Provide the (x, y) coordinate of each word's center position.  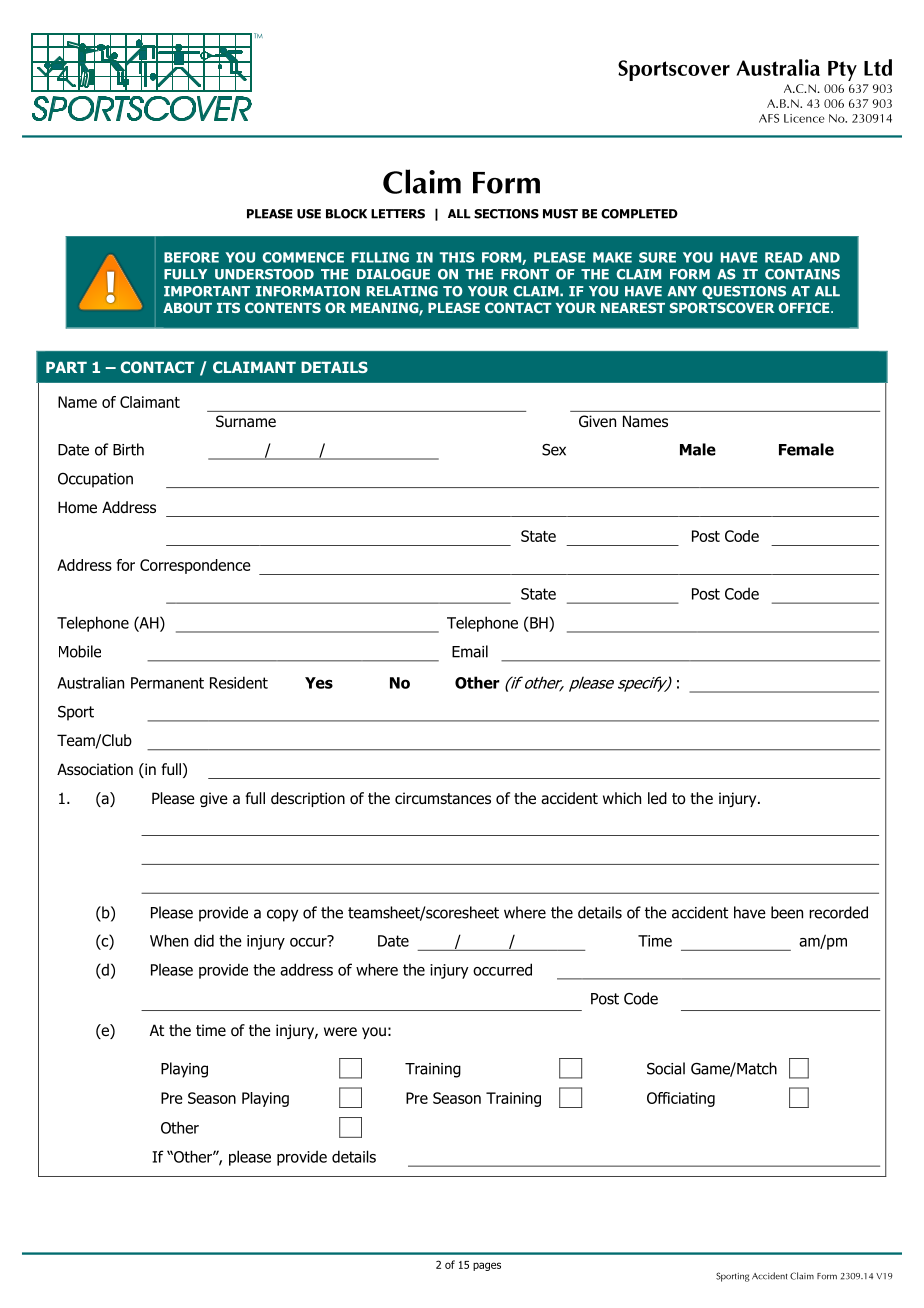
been (787, 912)
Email (470, 651)
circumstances (443, 798)
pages (487, 1266)
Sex (554, 450)
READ (784, 257)
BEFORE (191, 257)
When (169, 940)
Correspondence (195, 566)
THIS (457, 257)
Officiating (681, 1099)
